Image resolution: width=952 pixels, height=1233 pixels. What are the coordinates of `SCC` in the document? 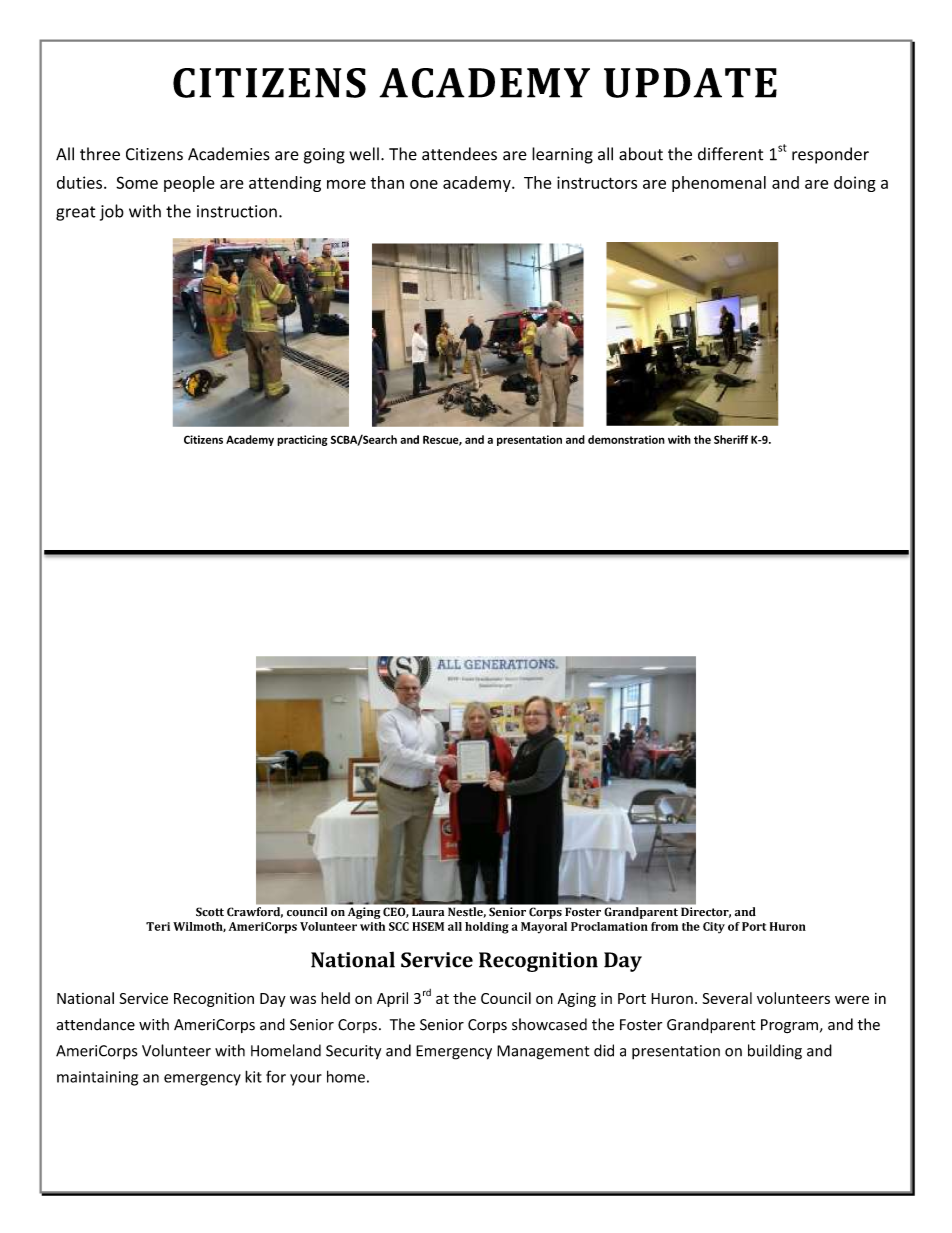 It's located at (399, 926).
